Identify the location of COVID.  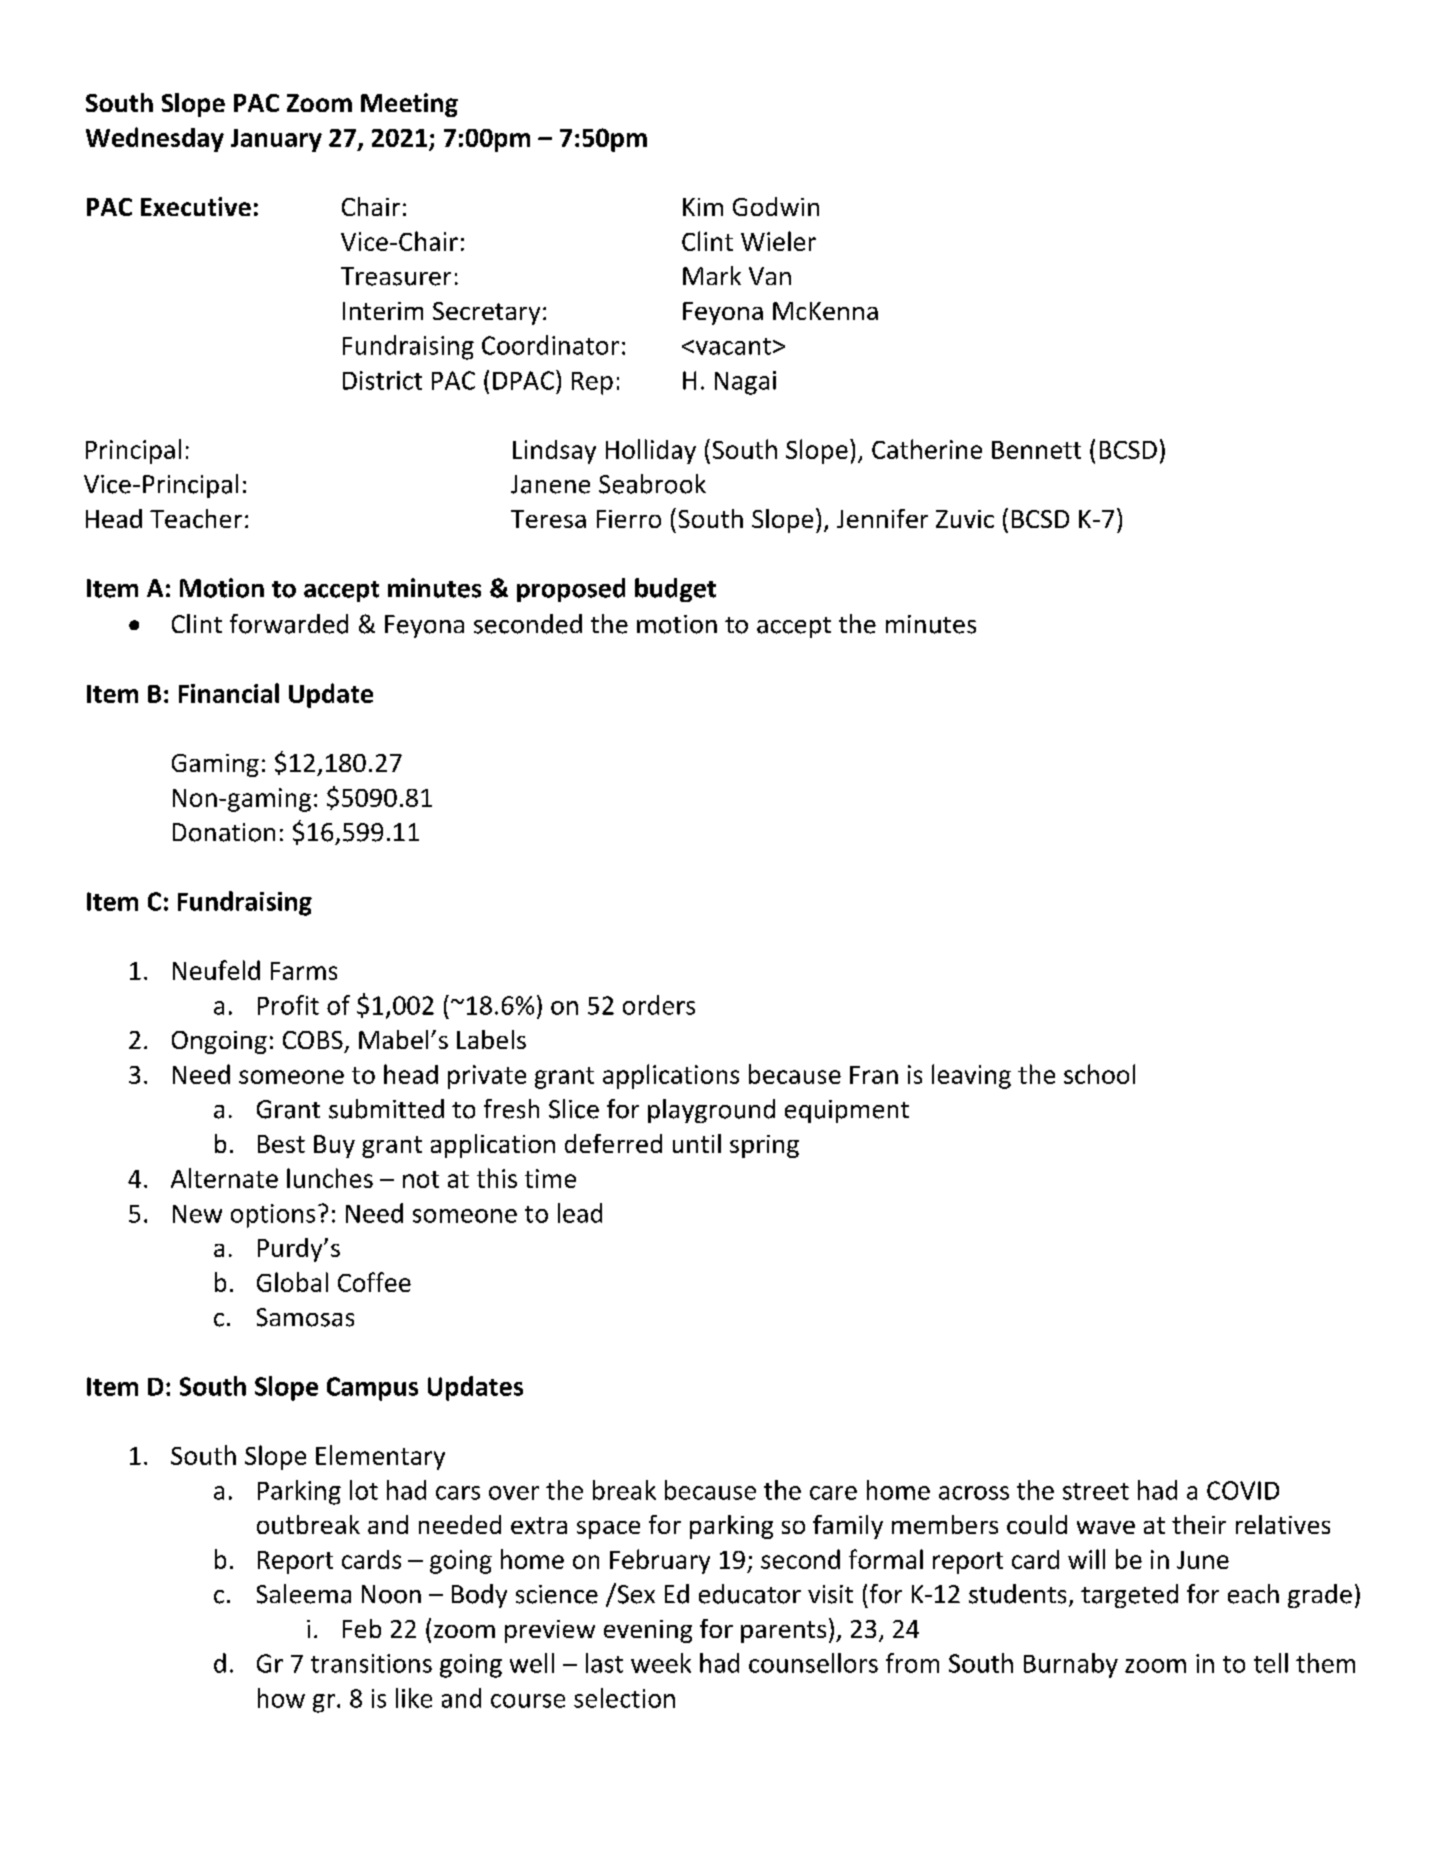
(1243, 1490).
